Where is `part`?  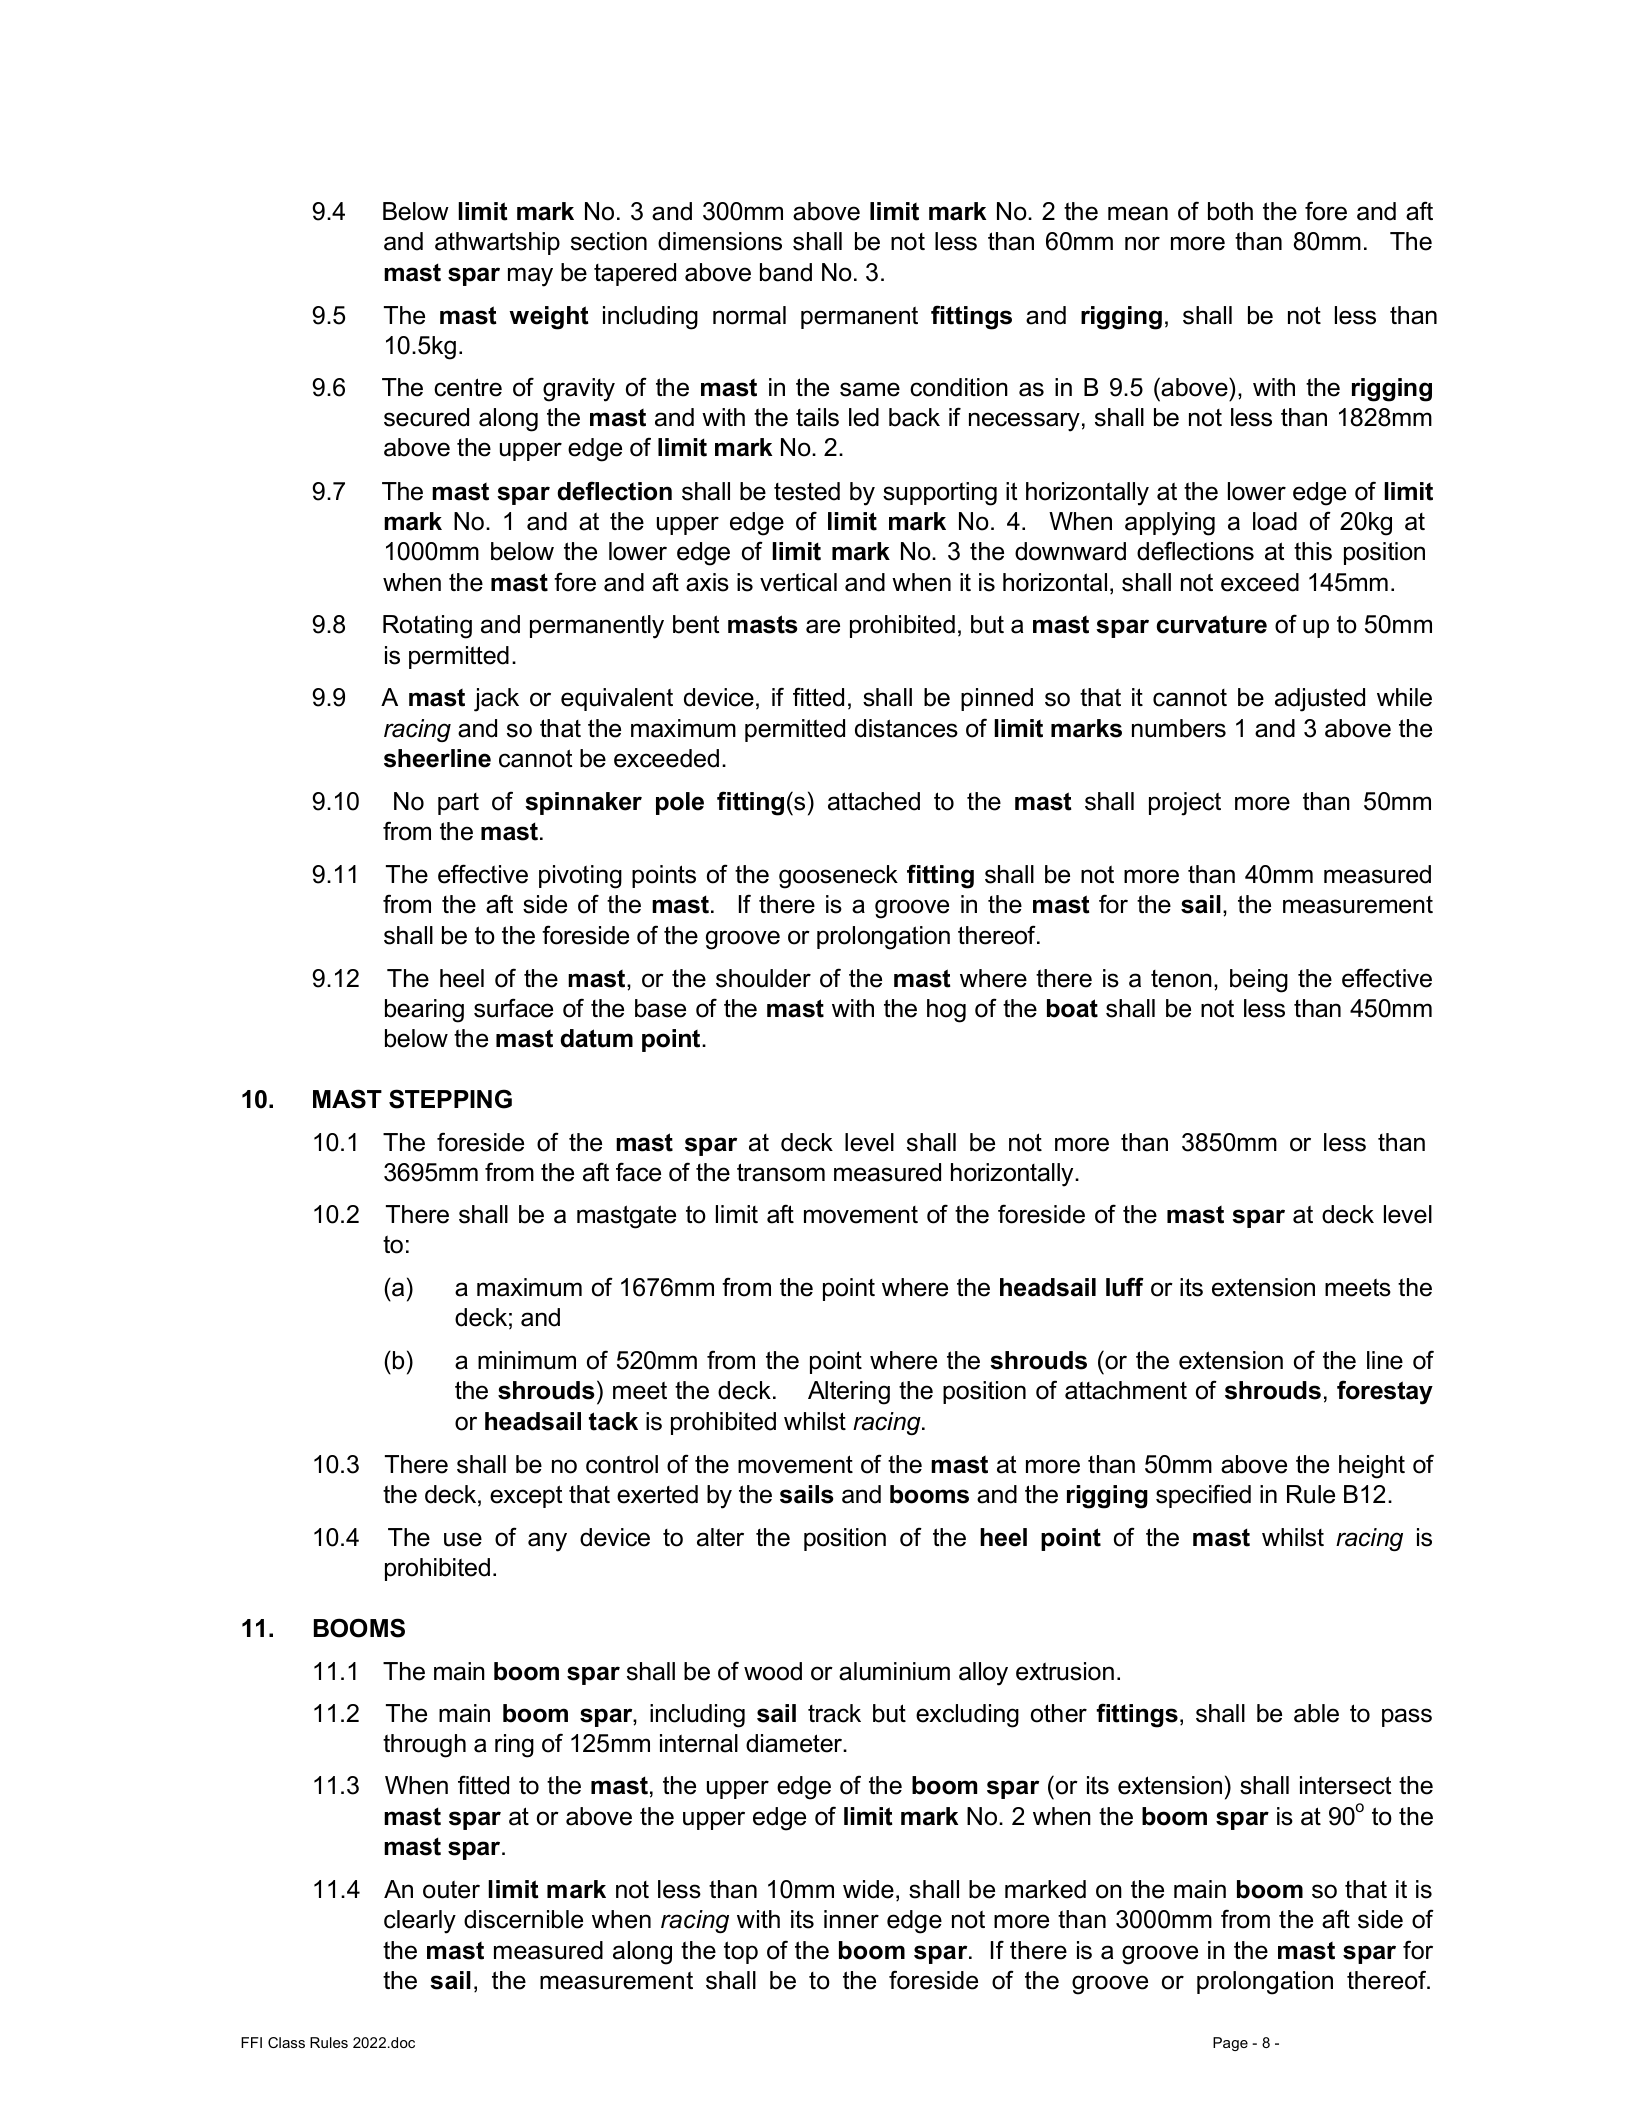
part is located at coordinates (458, 804).
